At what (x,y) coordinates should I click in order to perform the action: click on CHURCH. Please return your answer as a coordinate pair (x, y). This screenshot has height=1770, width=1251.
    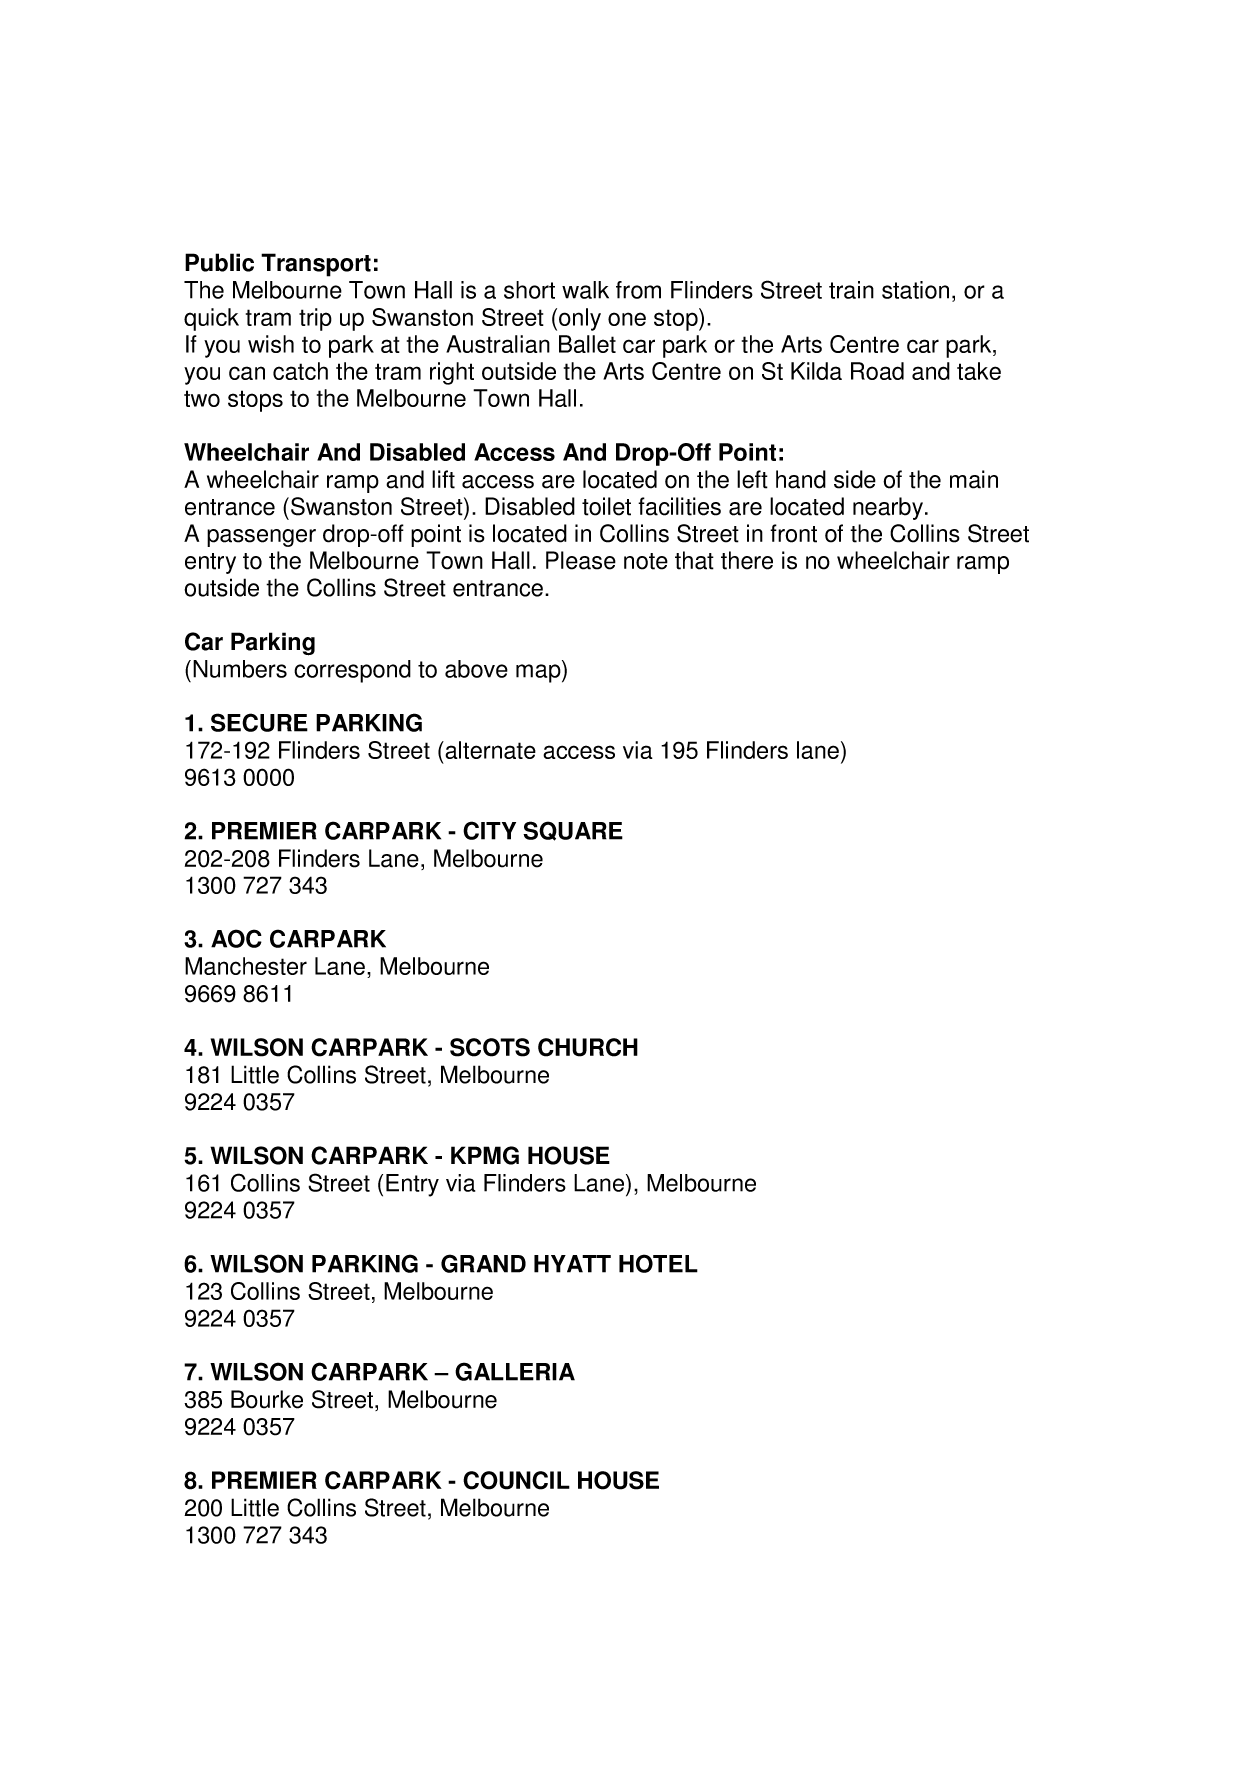
    Looking at the image, I should click on (588, 1047).
